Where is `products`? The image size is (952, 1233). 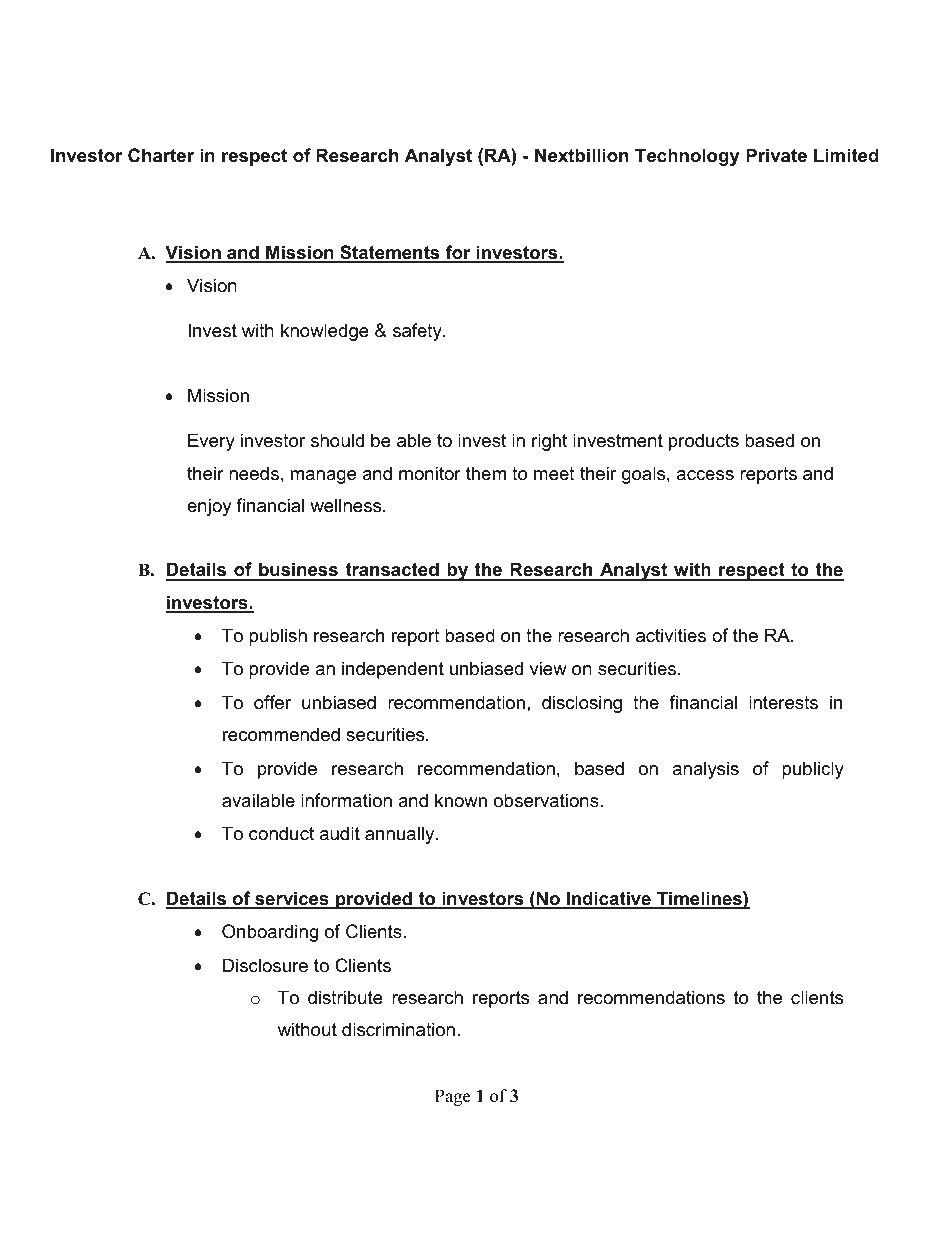
products is located at coordinates (704, 442).
